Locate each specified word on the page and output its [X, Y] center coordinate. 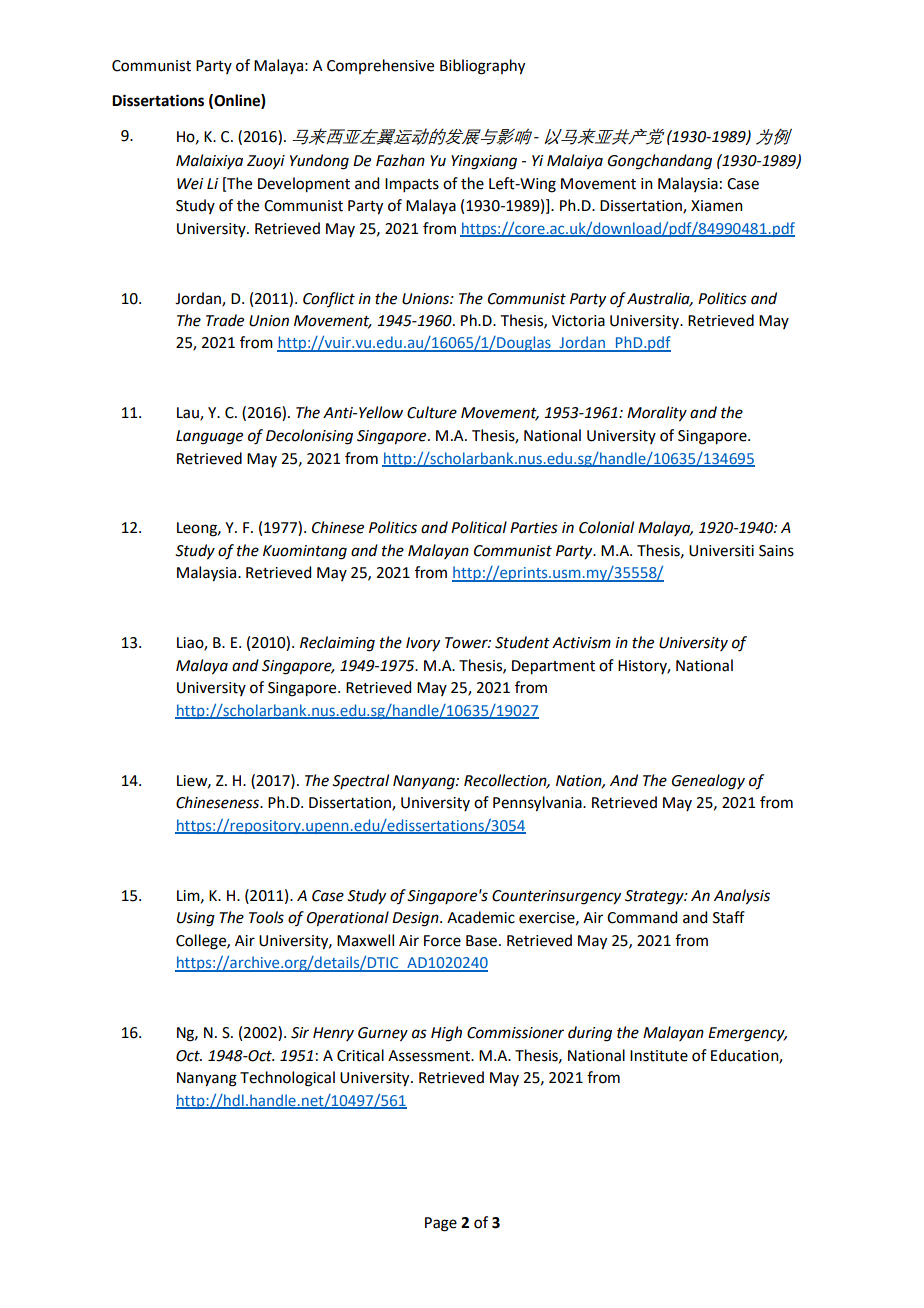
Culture [432, 412]
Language [209, 437]
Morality [657, 414]
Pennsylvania [538, 804]
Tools [266, 917]
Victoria [578, 321]
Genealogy [708, 782]
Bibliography [482, 67]
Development [304, 185]
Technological [287, 1079]
